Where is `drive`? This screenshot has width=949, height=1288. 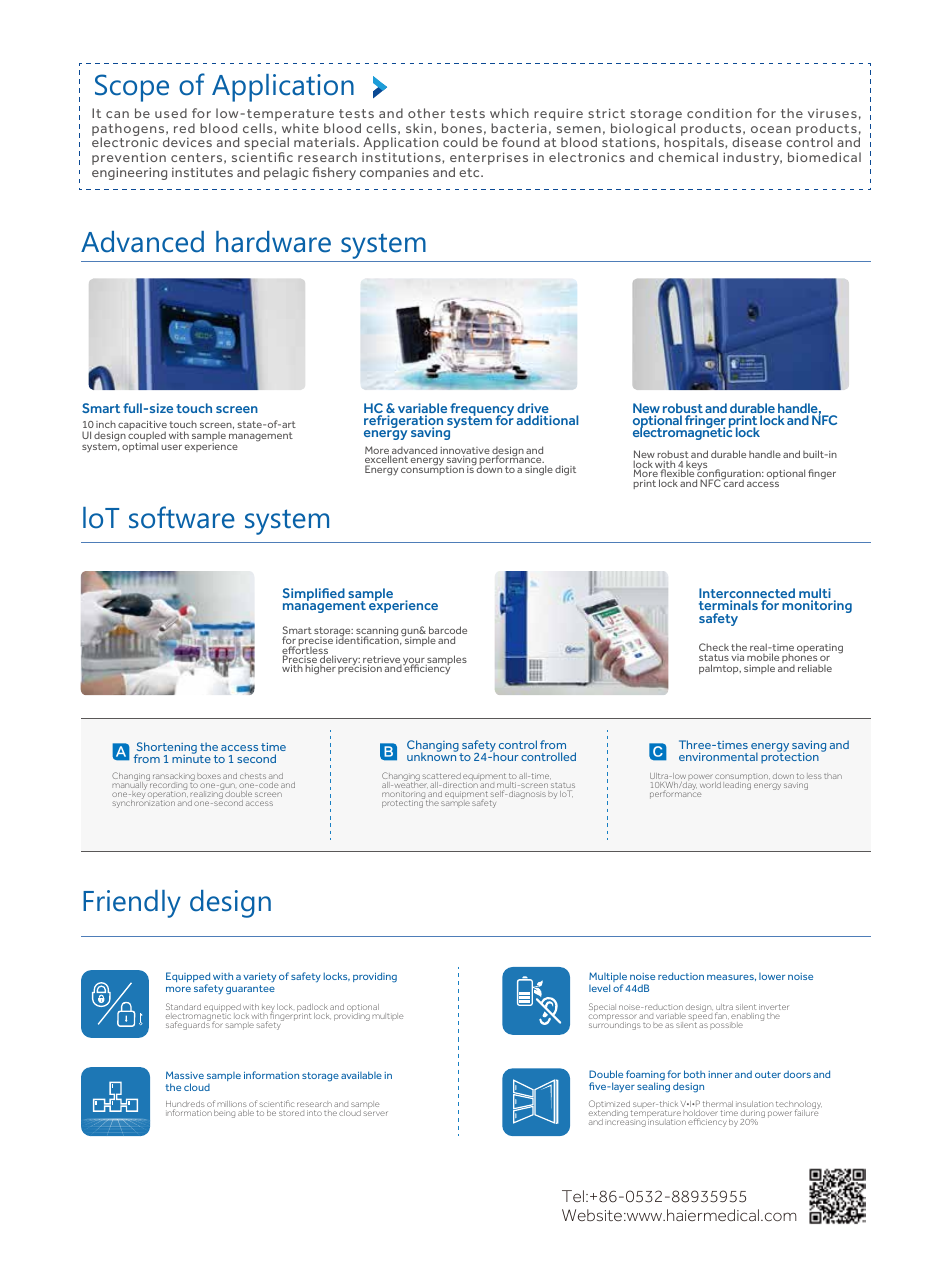 drive is located at coordinates (534, 409).
